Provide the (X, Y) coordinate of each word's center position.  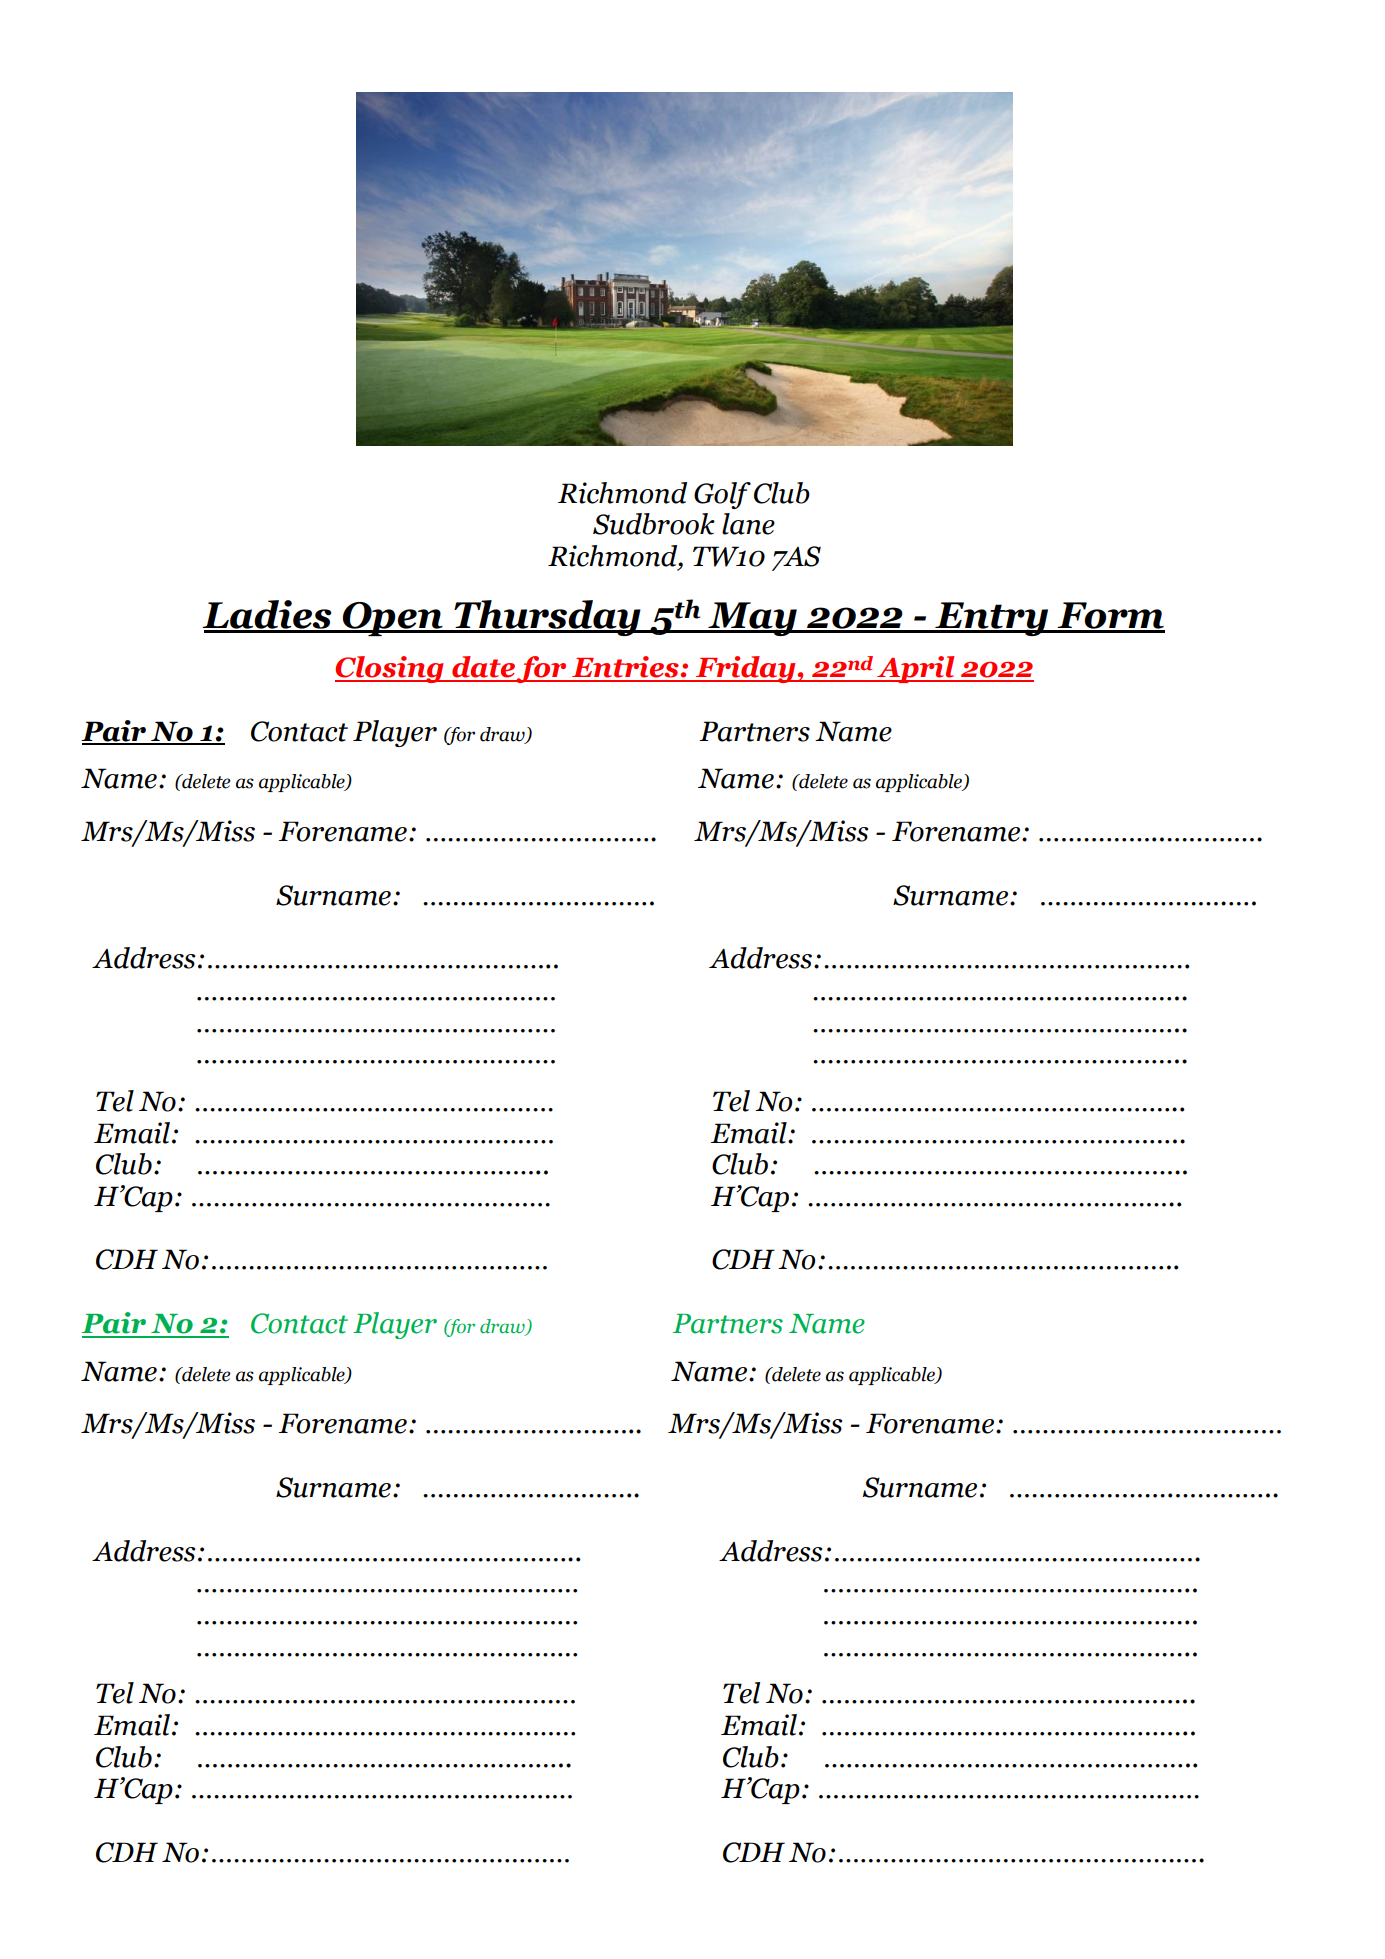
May (752, 619)
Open (393, 619)
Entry (992, 619)
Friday (746, 669)
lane (748, 524)
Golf (722, 495)
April (916, 669)
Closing (390, 669)
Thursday (547, 618)
